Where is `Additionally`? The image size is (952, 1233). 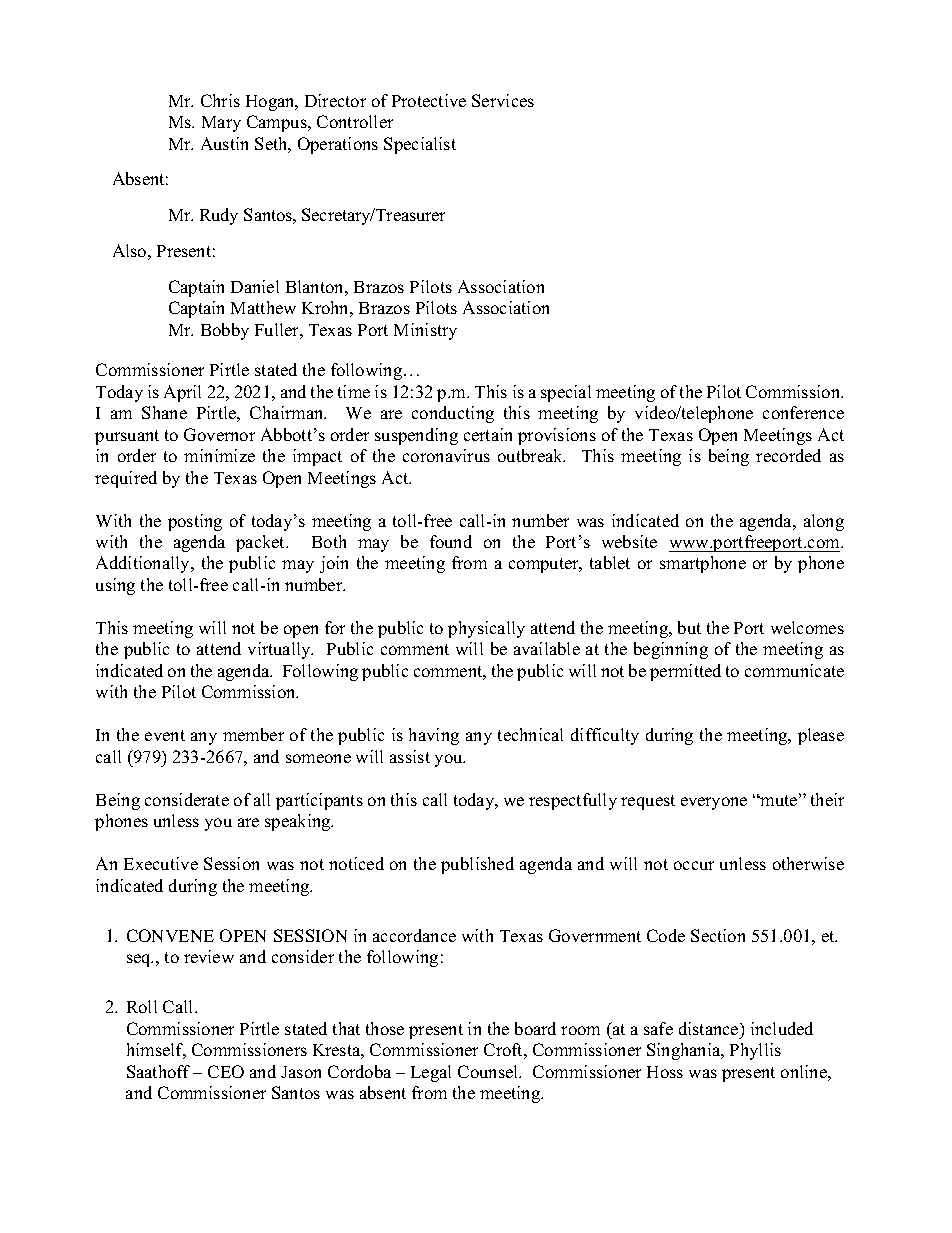 Additionally is located at coordinates (144, 564).
